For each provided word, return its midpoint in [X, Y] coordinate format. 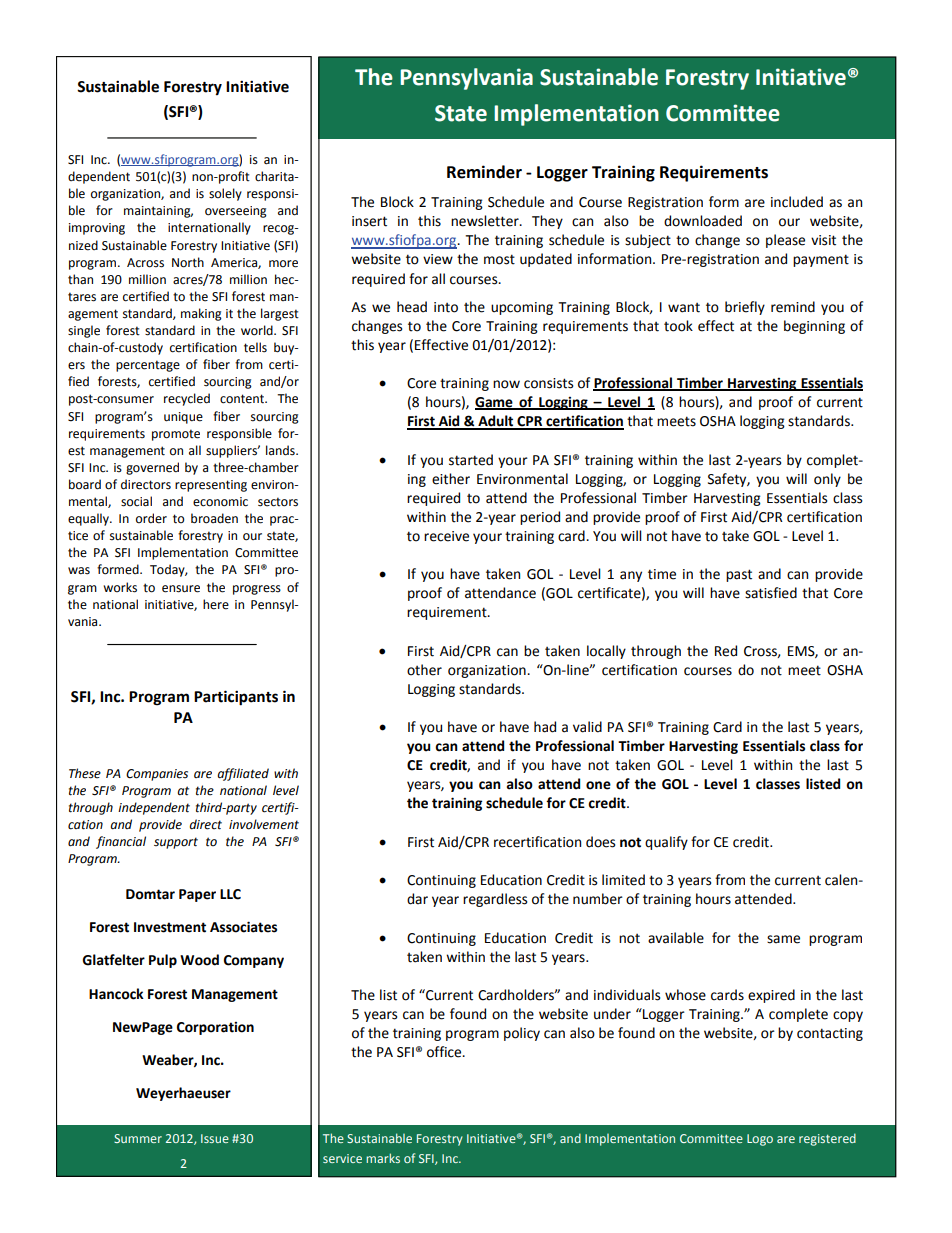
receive [446, 536]
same [783, 939]
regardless [495, 900]
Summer [138, 1138]
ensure [181, 589]
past [739, 575]
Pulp [163, 961]
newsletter [486, 221]
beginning [814, 327]
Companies [157, 775]
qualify [666, 843]
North [188, 262]
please [785, 241]
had [545, 727]
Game [495, 403]
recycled [187, 399]
